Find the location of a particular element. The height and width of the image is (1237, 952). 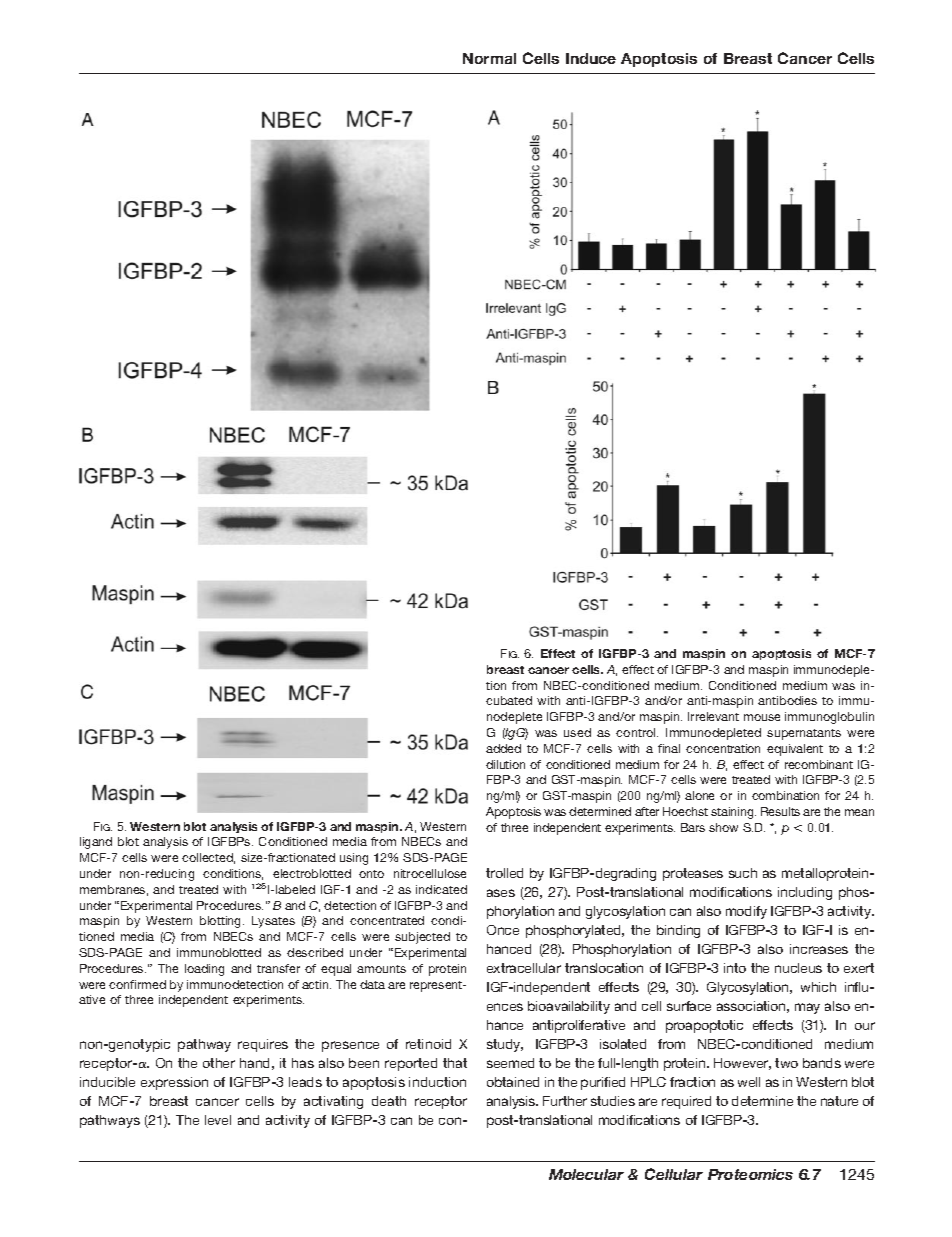

level is located at coordinates (218, 1120).
